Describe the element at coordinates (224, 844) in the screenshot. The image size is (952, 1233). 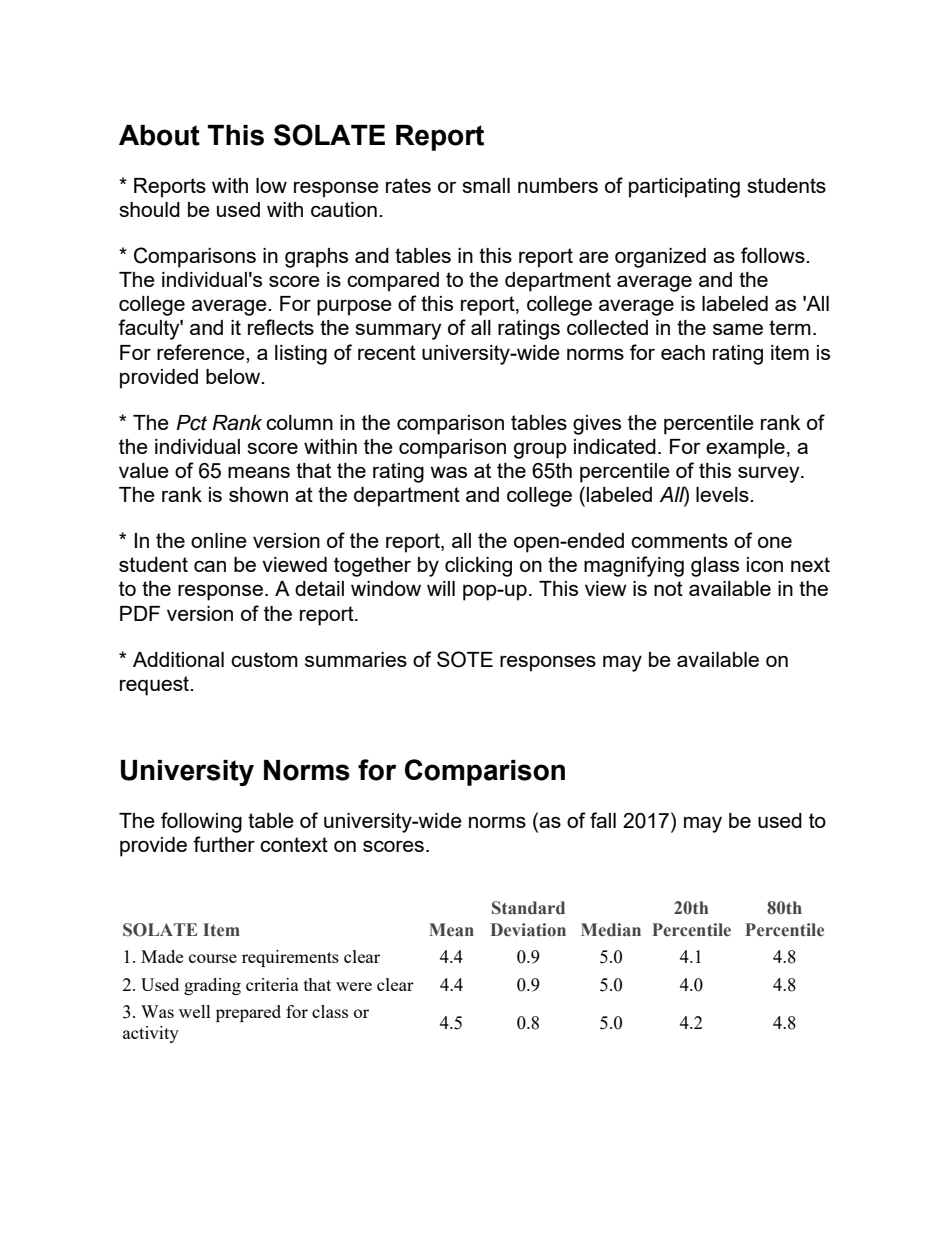
I see `further` at that location.
